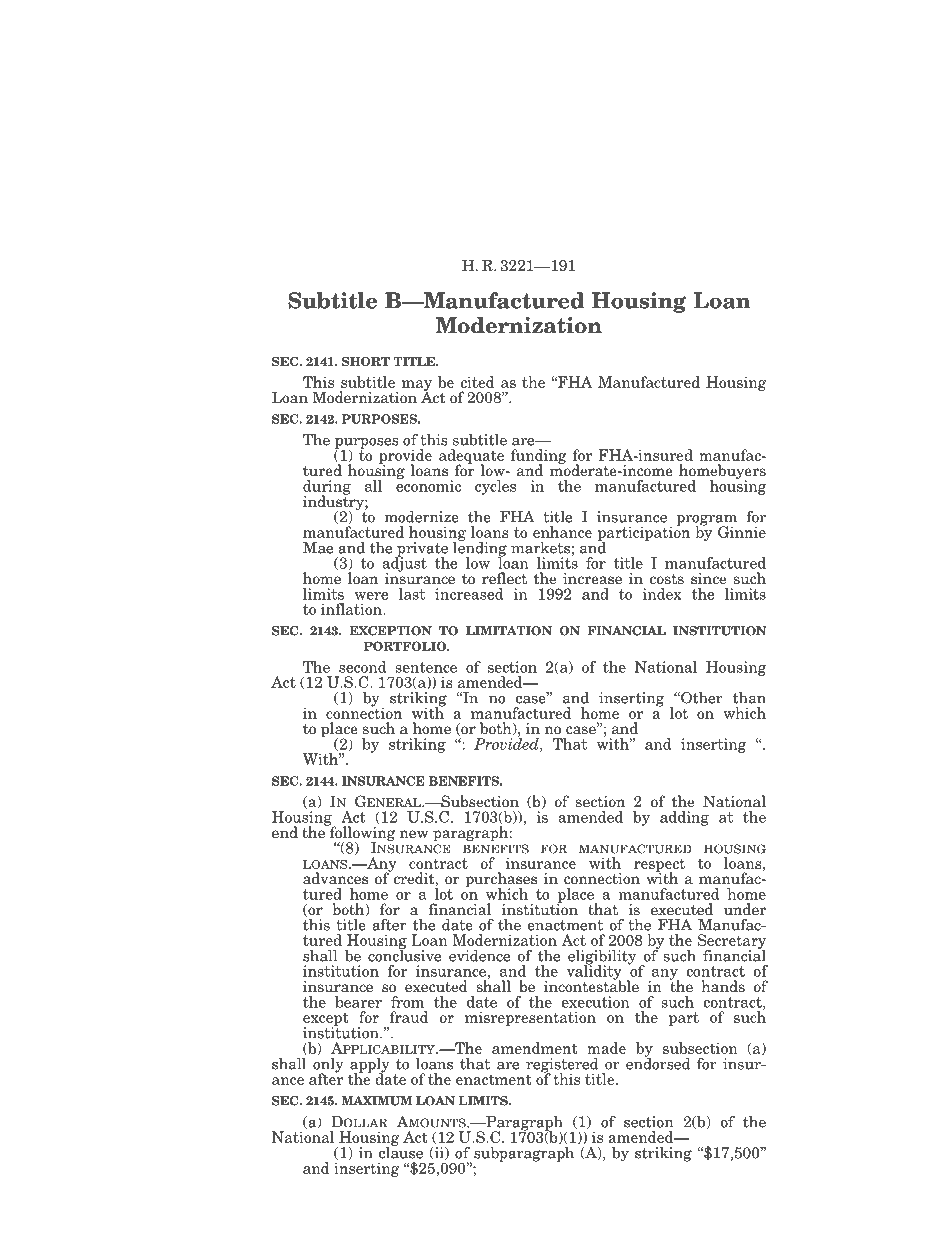 This image has height=1233, width=952. What do you see at coordinates (658, 1062) in the image?
I see `endorsed` at bounding box center [658, 1062].
